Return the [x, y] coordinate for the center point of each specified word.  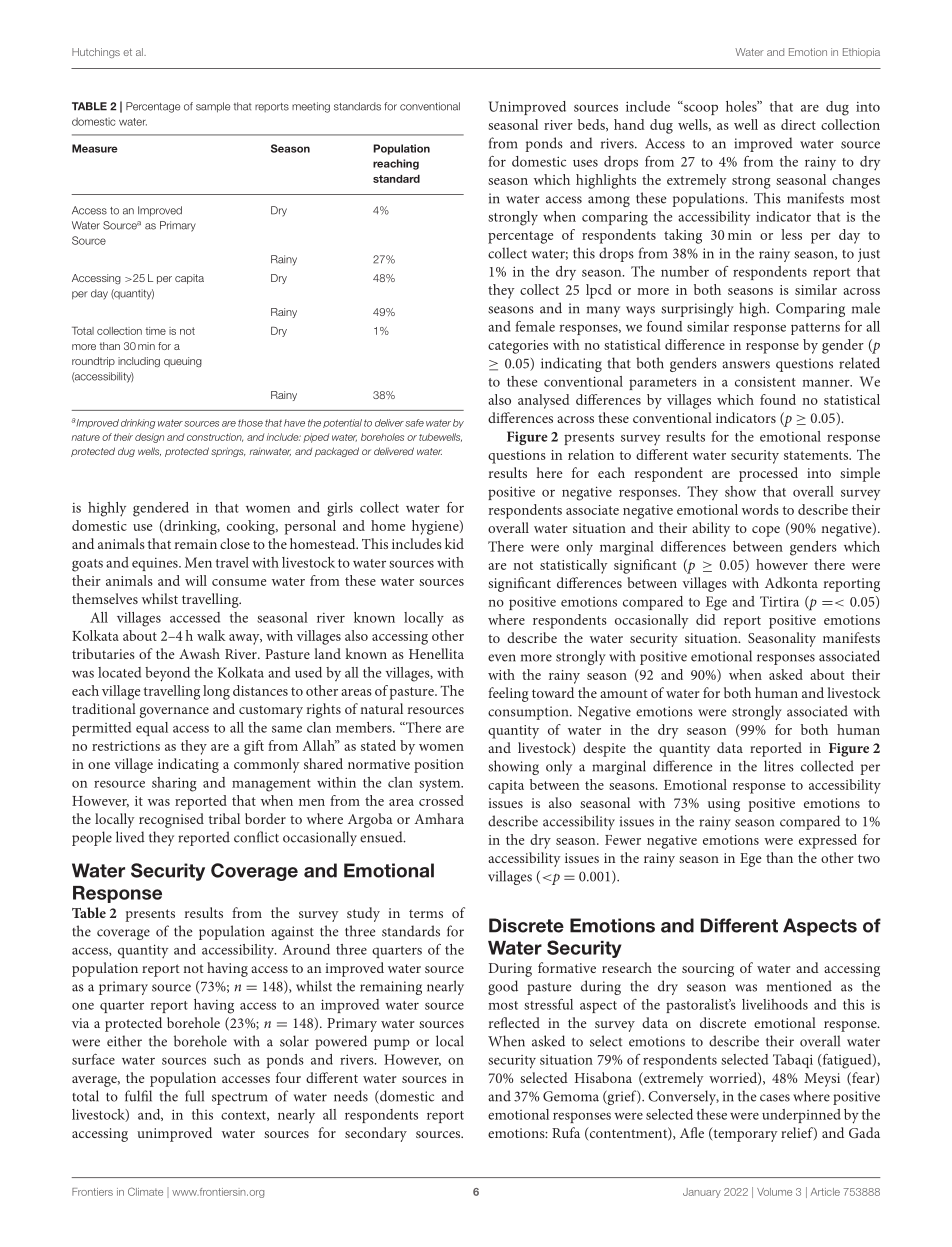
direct [798, 124]
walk [211, 635]
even [502, 658]
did [706, 619]
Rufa [566, 1132]
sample [213, 107]
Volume [774, 1192]
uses [585, 163]
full [194, 1096]
